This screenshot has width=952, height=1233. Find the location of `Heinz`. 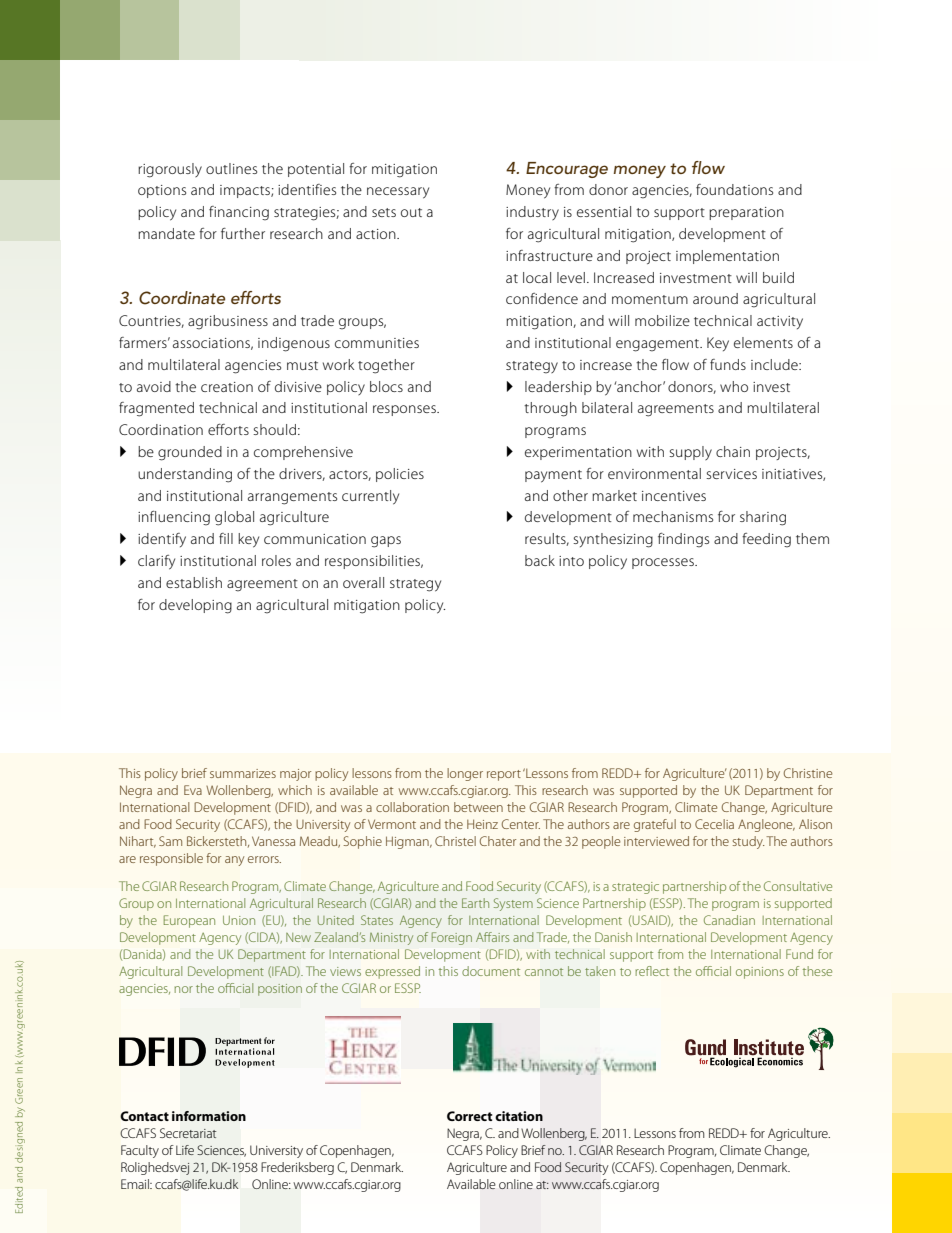

Heinz is located at coordinates (482, 824).
